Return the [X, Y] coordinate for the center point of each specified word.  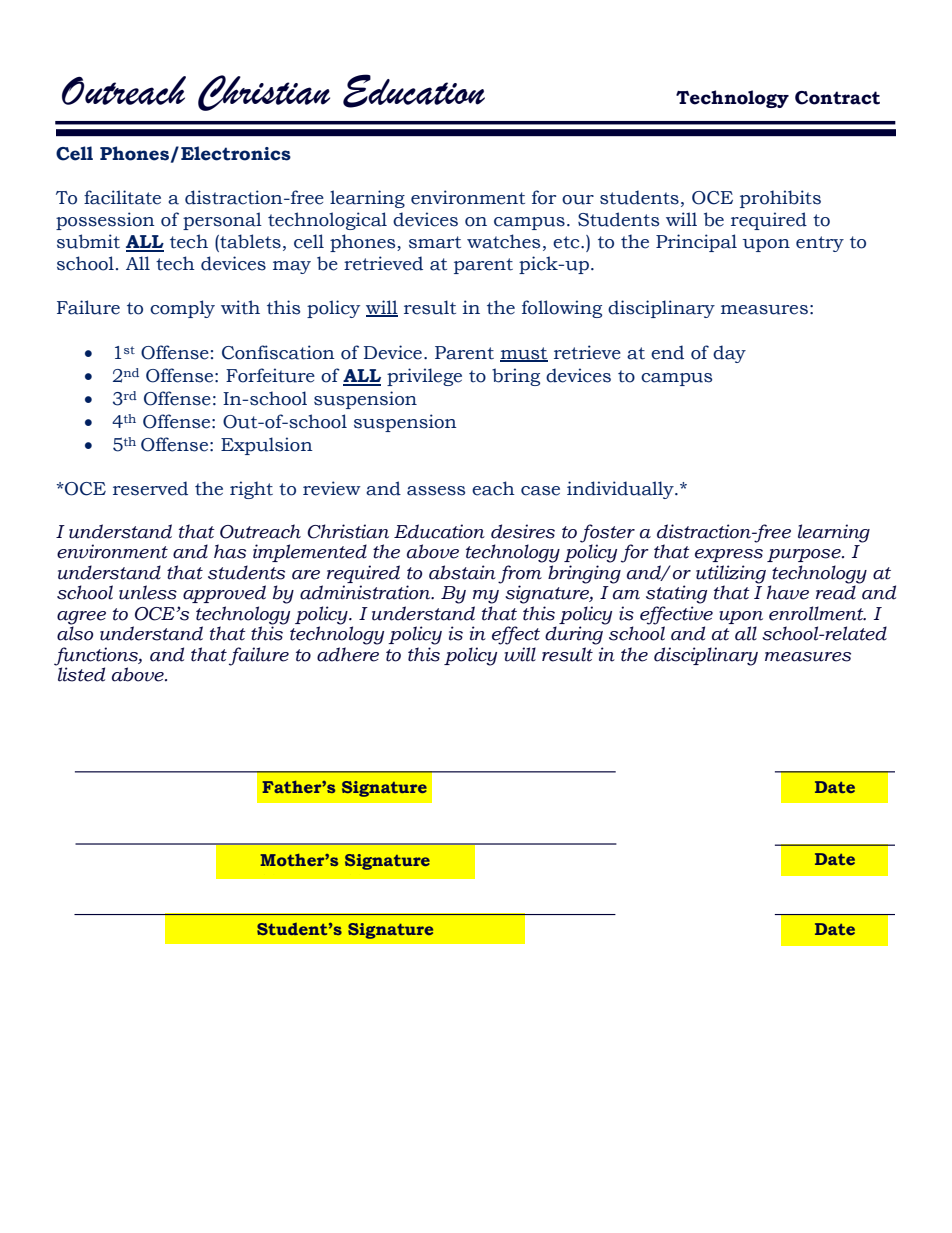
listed [81, 674]
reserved [150, 488]
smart [435, 242]
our [578, 200]
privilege [424, 377]
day [729, 354]
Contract [837, 98]
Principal [696, 243]
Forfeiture [270, 375]
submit [88, 241]
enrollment [817, 613]
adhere [348, 654]
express [729, 555]
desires [523, 531]
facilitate [122, 197]
